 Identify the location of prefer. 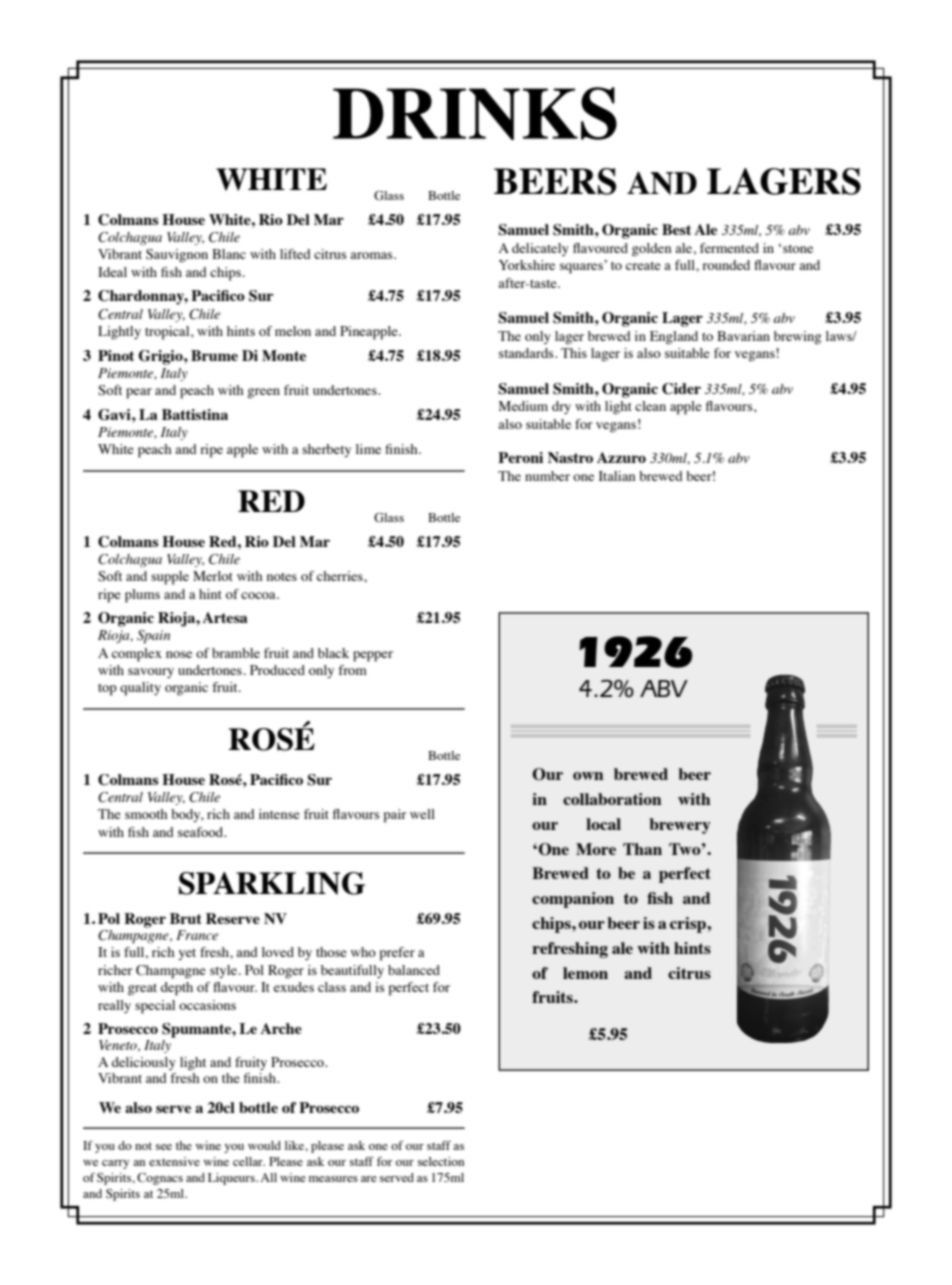
(397, 954).
